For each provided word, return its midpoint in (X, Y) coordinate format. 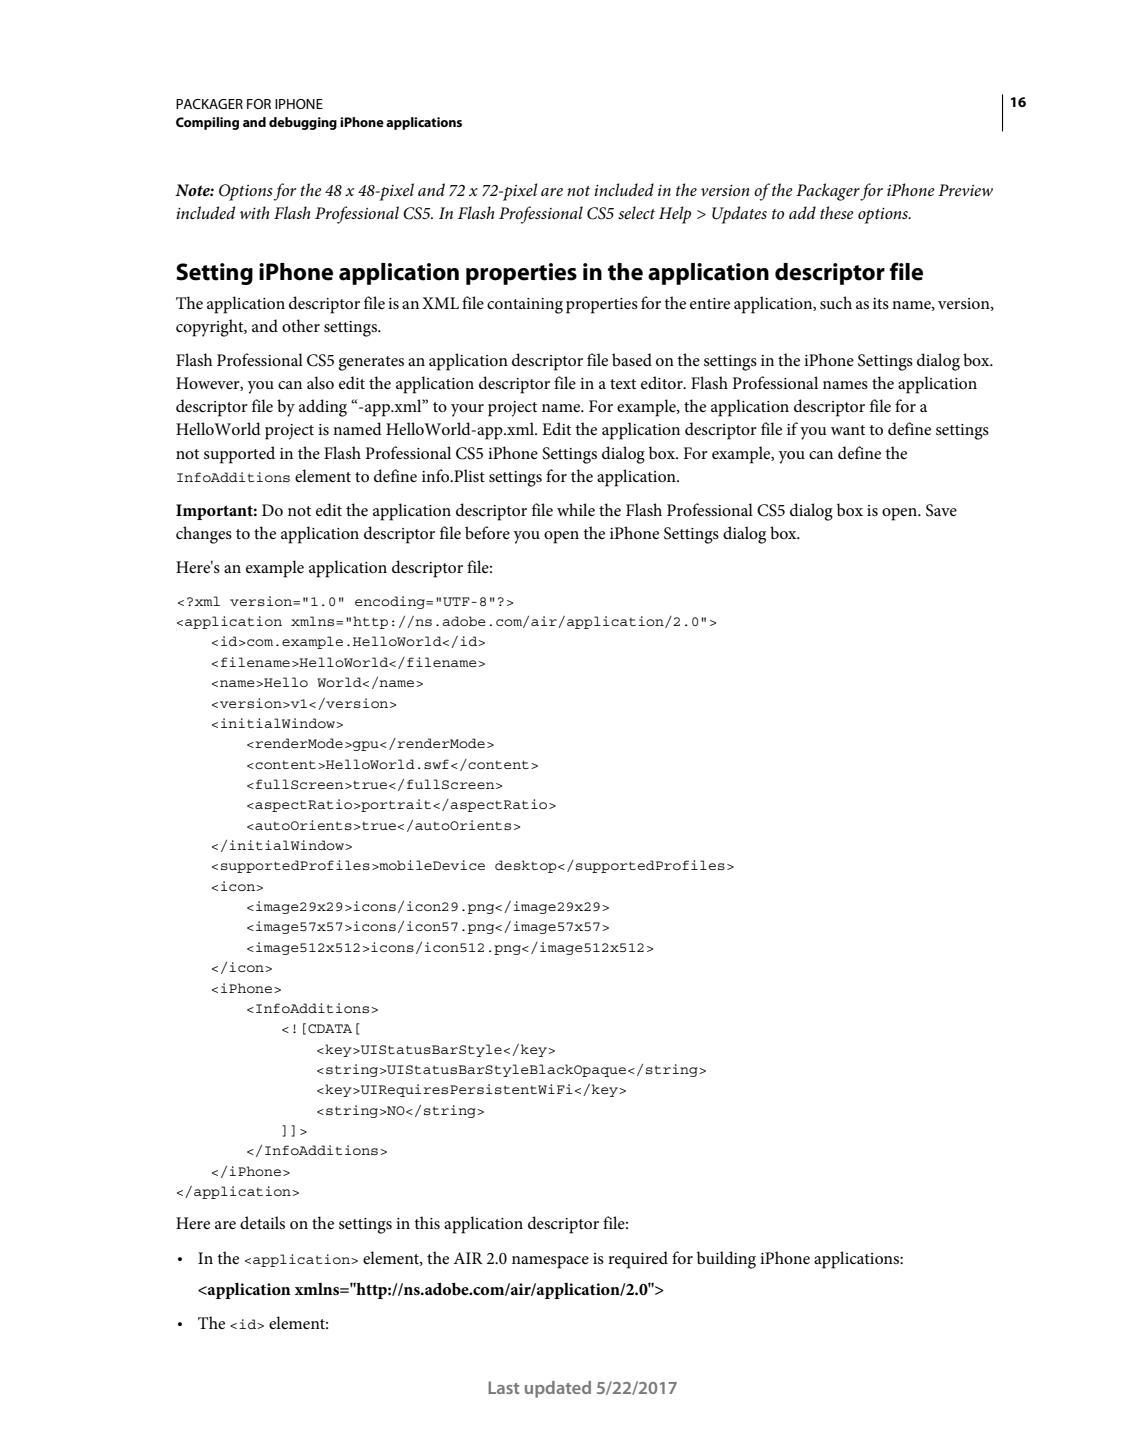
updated (558, 1389)
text (623, 384)
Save (941, 510)
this (427, 1222)
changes (204, 535)
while (576, 509)
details (262, 1222)
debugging (303, 123)
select (636, 212)
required (638, 1260)
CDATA (330, 1028)
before (487, 532)
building (726, 1260)
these (837, 212)
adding (323, 408)
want (848, 430)
